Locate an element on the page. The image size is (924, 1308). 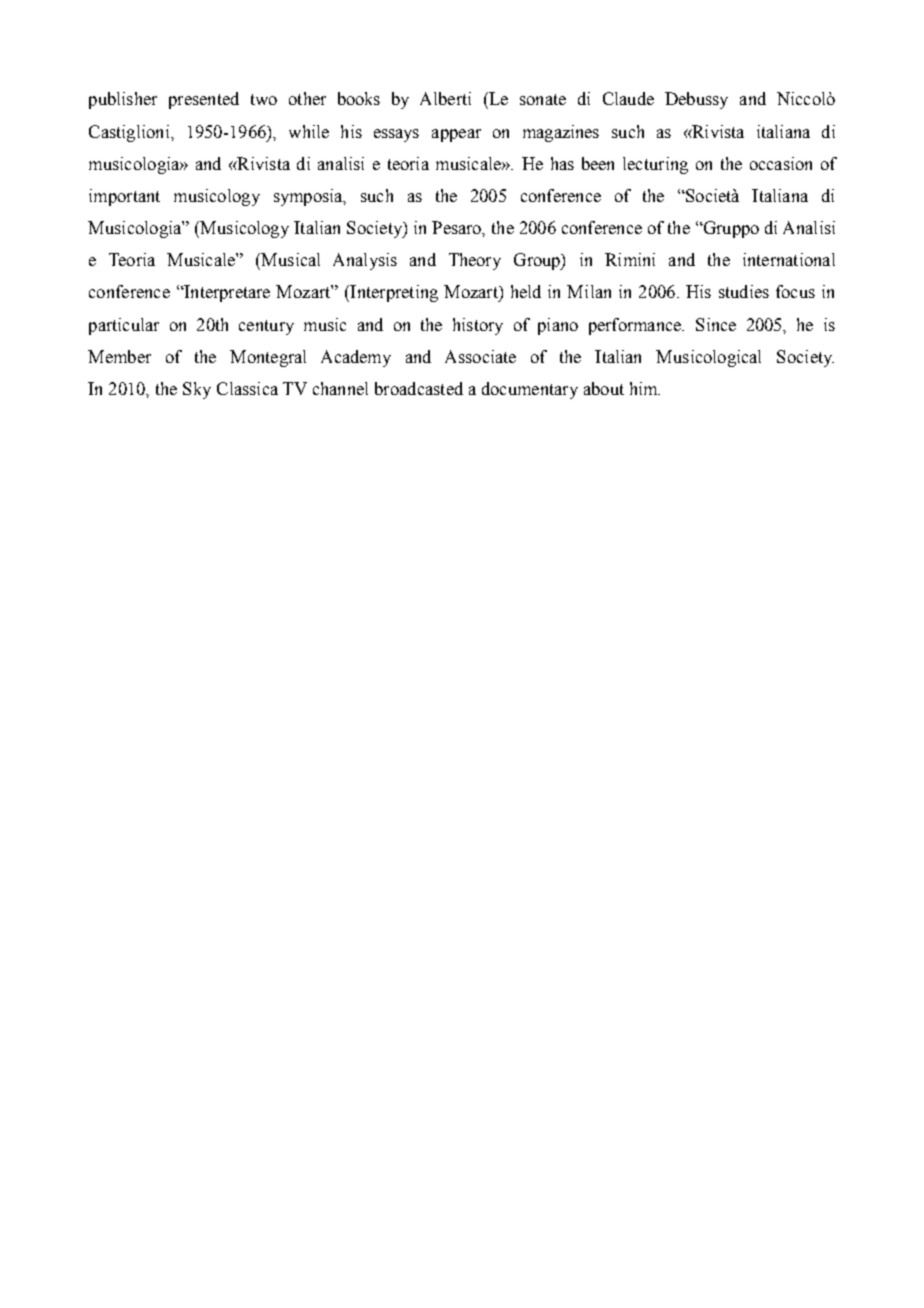
Since is located at coordinates (716, 324).
